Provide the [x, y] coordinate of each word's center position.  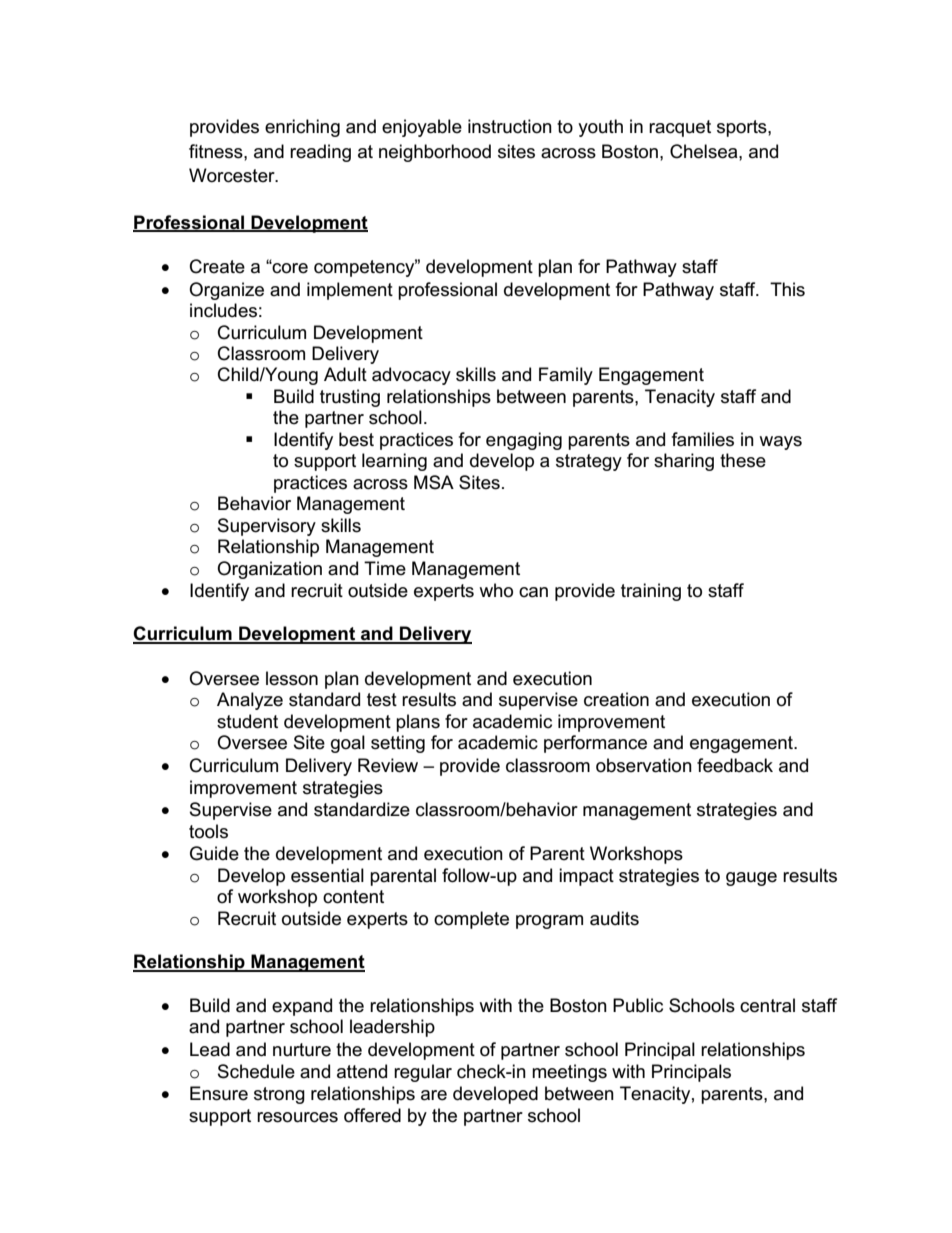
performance [595, 744]
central [767, 1005]
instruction [510, 126]
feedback [735, 765]
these [743, 460]
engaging [524, 441]
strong [279, 1095]
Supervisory [267, 527]
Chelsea [705, 151]
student [247, 721]
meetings [569, 1073]
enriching [302, 128]
